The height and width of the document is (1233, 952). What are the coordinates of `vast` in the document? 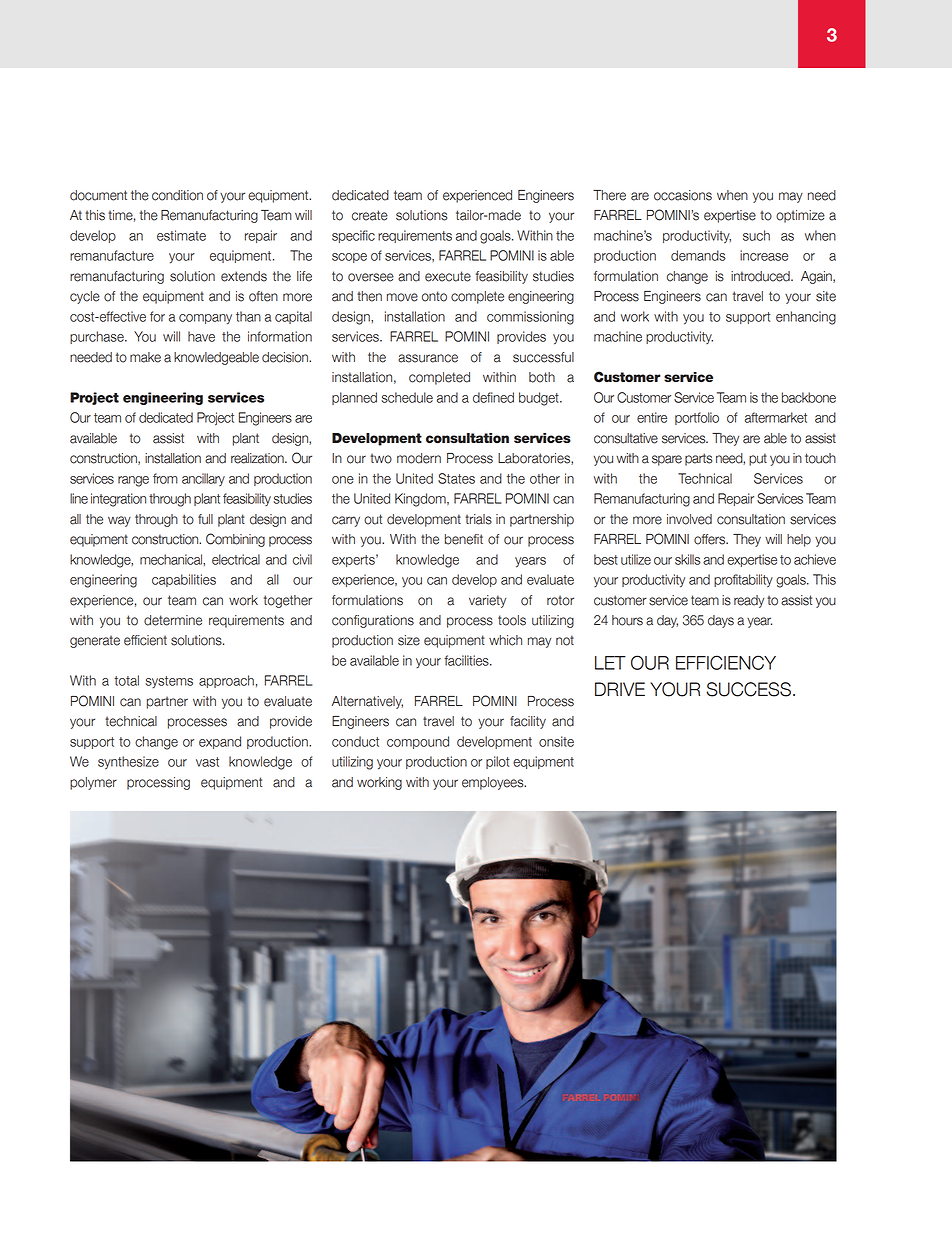 It's located at (207, 762).
